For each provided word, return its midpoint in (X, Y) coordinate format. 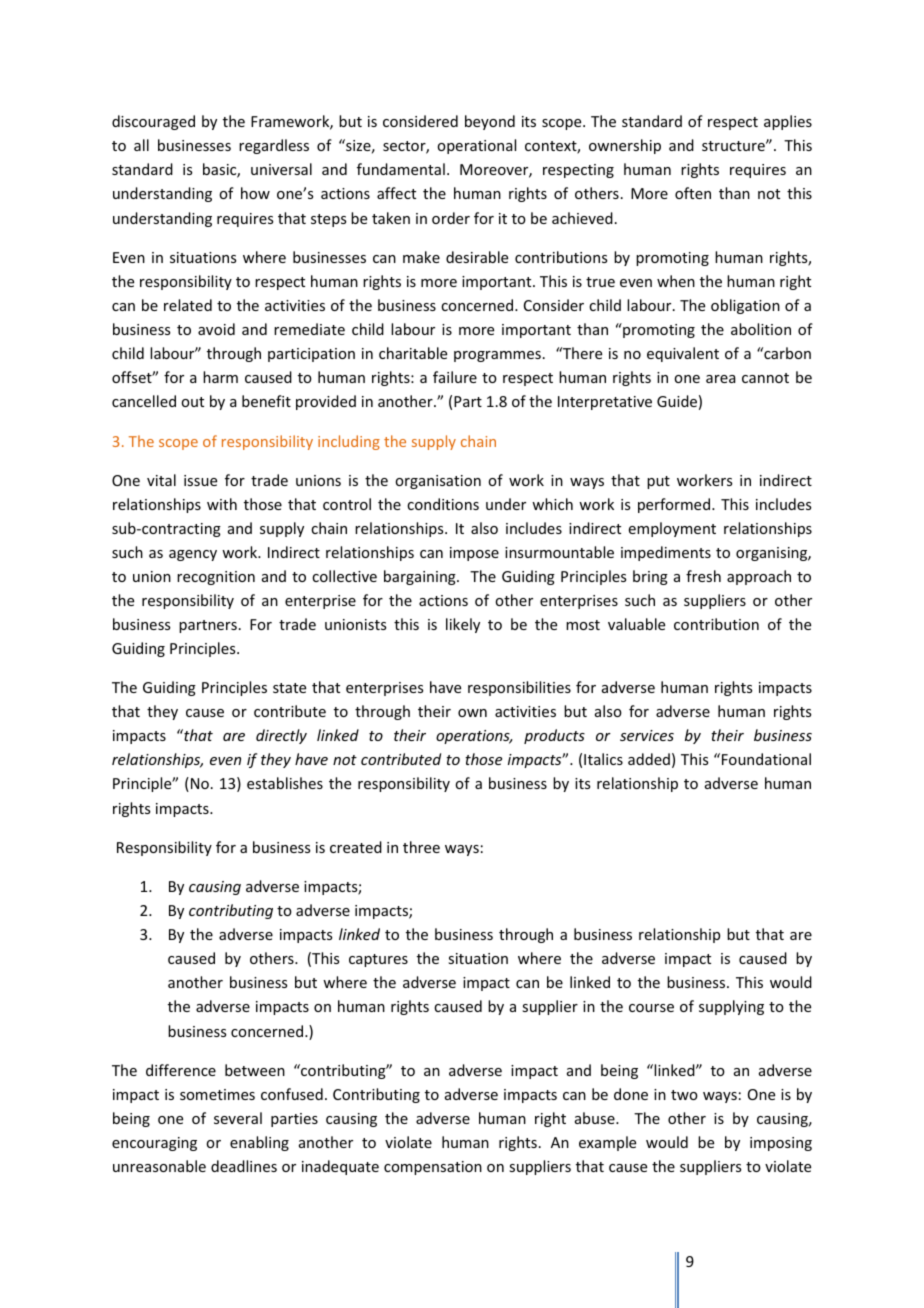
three (421, 847)
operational (476, 146)
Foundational (766, 759)
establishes (285, 783)
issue (200, 480)
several (238, 1118)
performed (674, 505)
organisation (438, 482)
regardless (274, 146)
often (693, 193)
